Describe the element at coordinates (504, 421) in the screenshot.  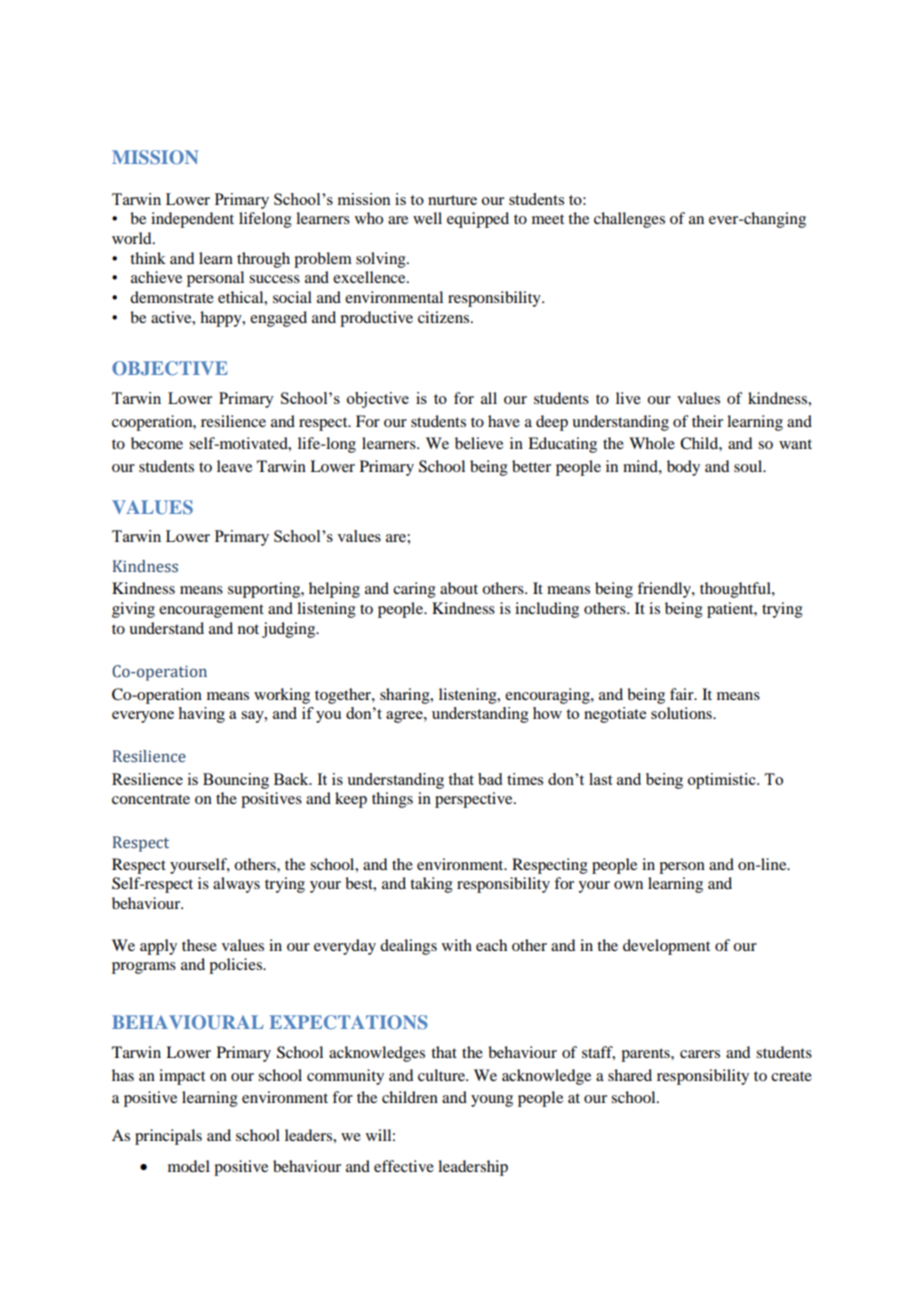
I see `have` at that location.
